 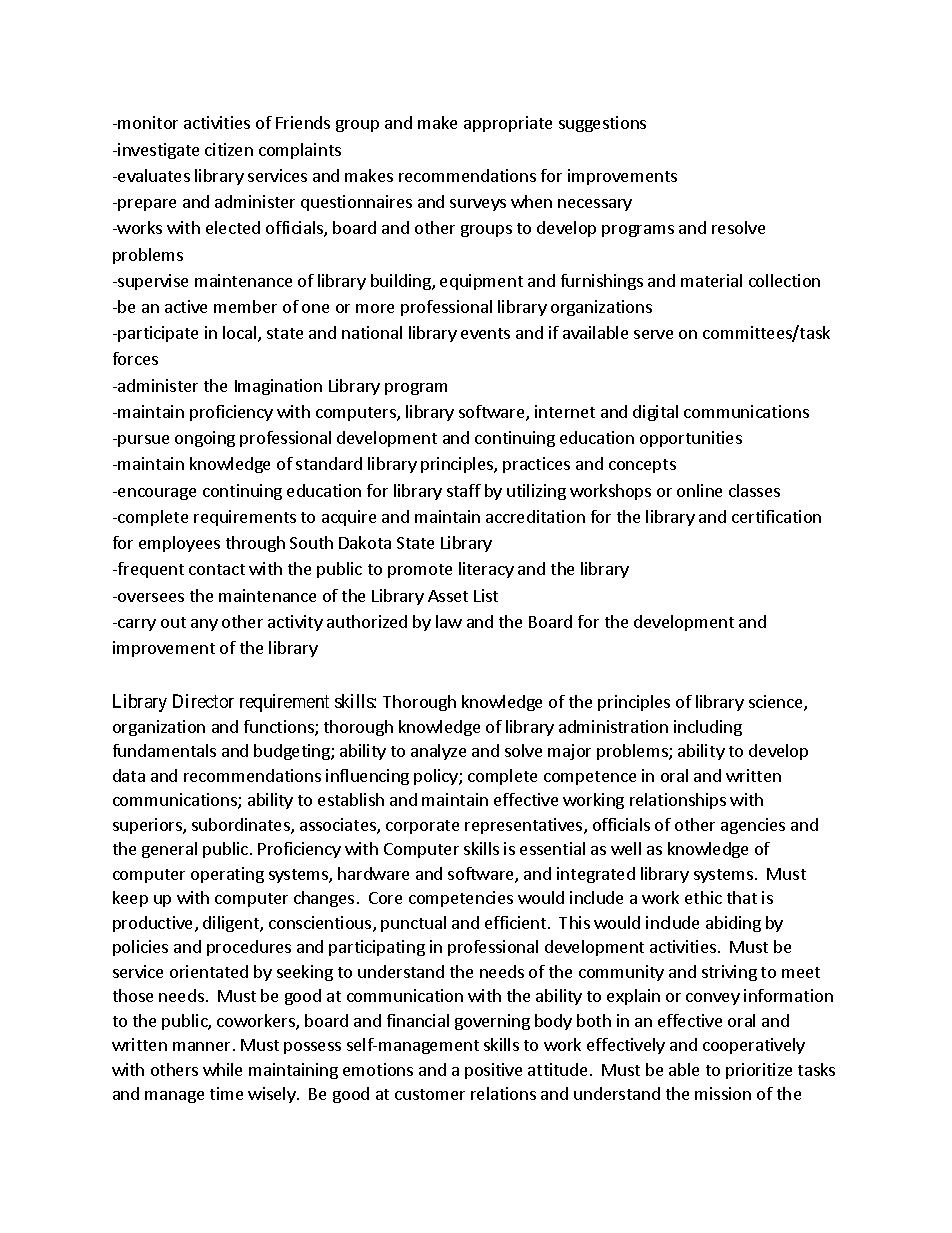 What do you see at coordinates (508, 124) in the document?
I see `appropriate` at bounding box center [508, 124].
